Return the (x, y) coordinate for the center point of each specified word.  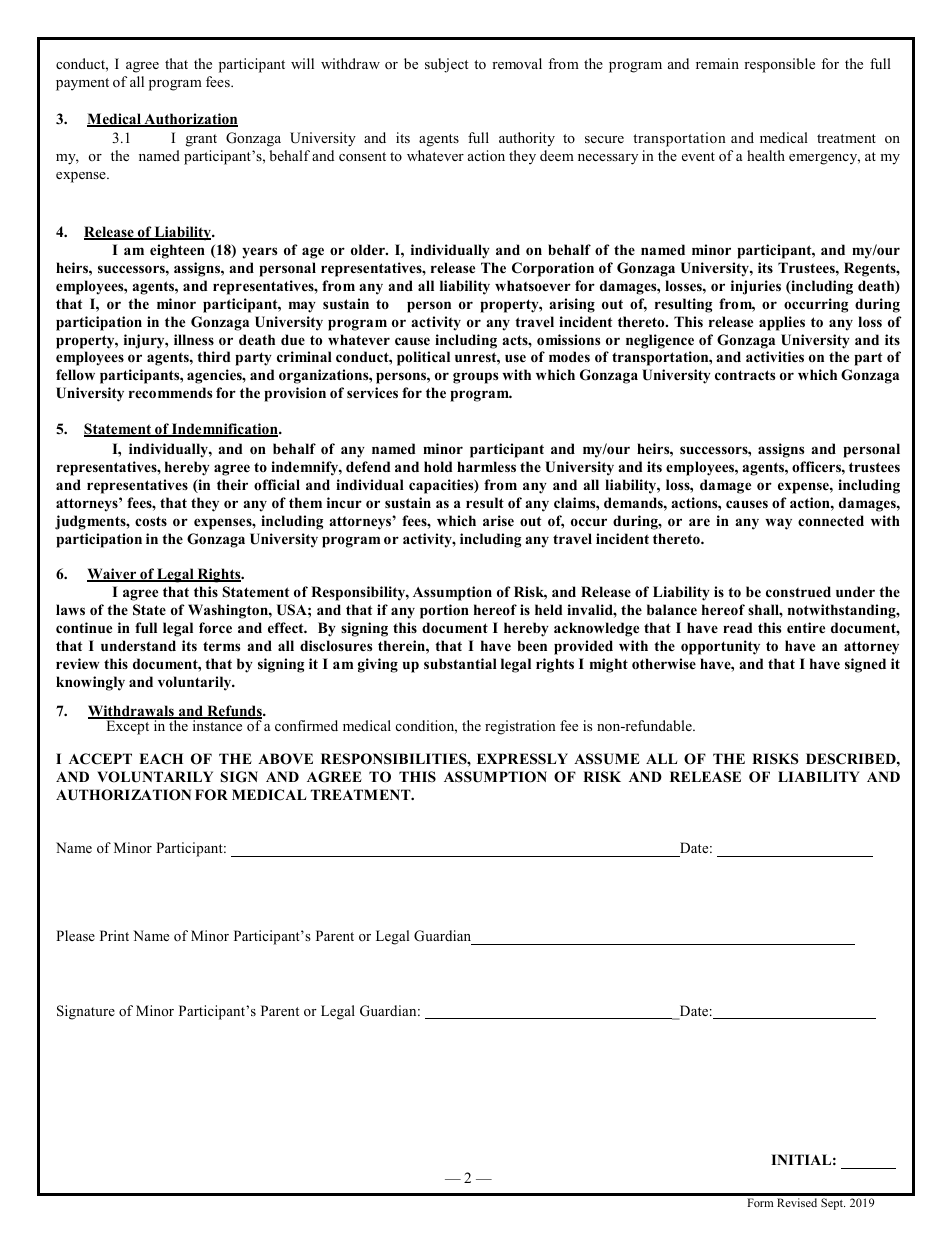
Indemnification (225, 430)
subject (446, 65)
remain (717, 63)
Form (760, 1202)
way (778, 524)
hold (438, 466)
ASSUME (607, 759)
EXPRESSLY (522, 759)
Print (114, 935)
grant (201, 140)
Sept (833, 1204)
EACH (161, 759)
